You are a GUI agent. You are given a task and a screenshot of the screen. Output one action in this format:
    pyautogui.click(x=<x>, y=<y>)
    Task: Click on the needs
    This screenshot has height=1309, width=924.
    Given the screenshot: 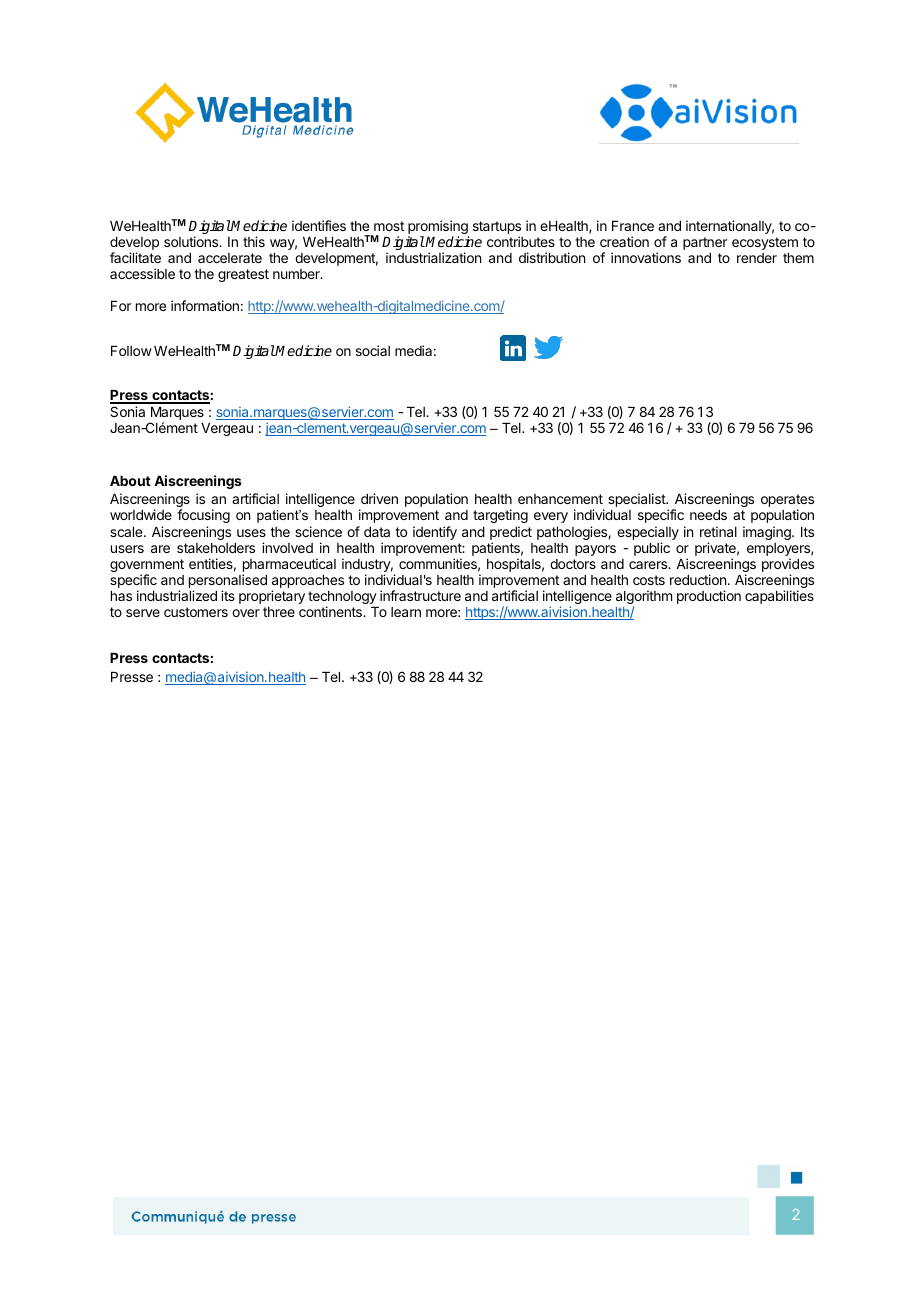 What is the action you would take?
    pyautogui.click(x=708, y=515)
